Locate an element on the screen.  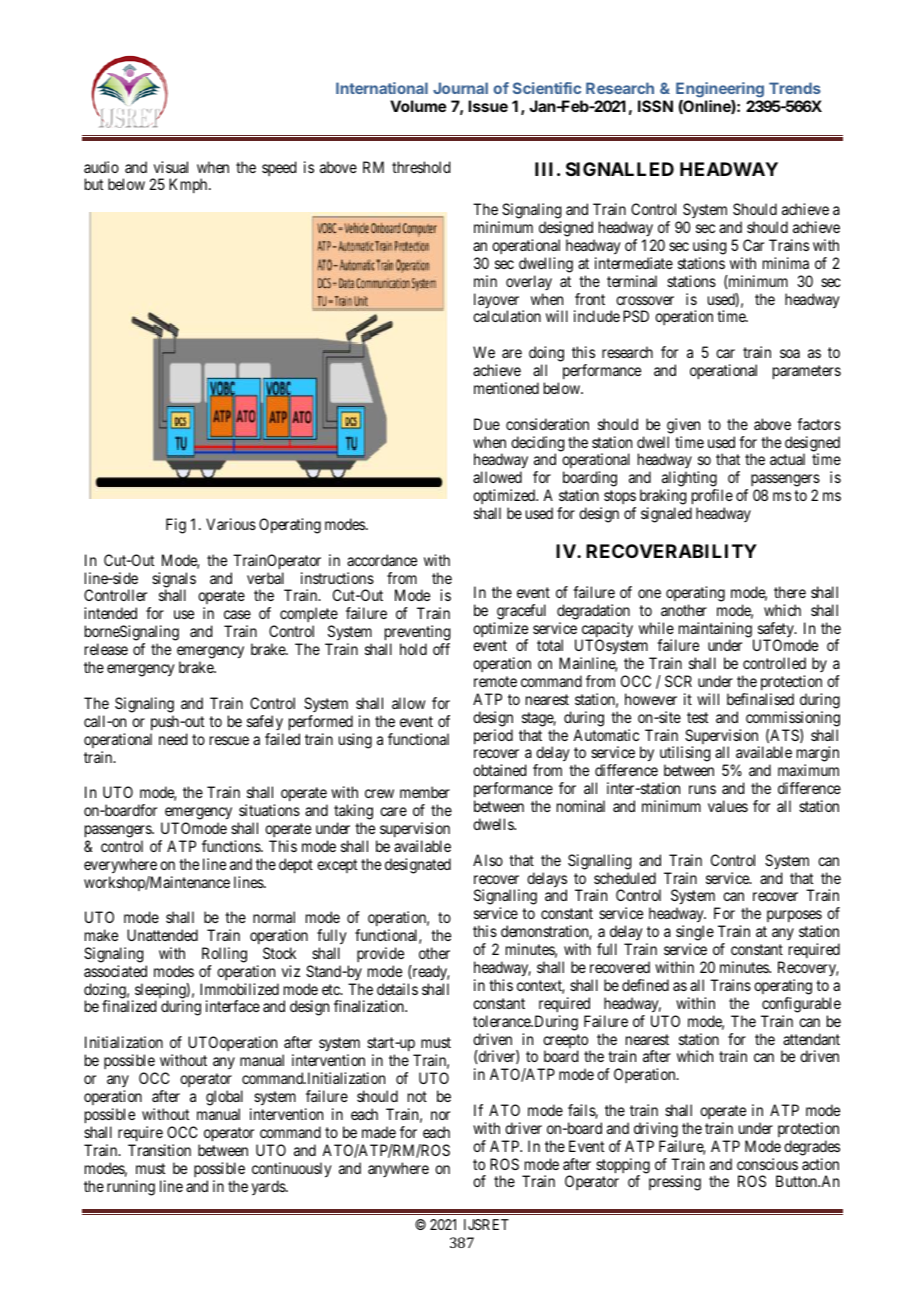
Issue is located at coordinates (488, 106).
